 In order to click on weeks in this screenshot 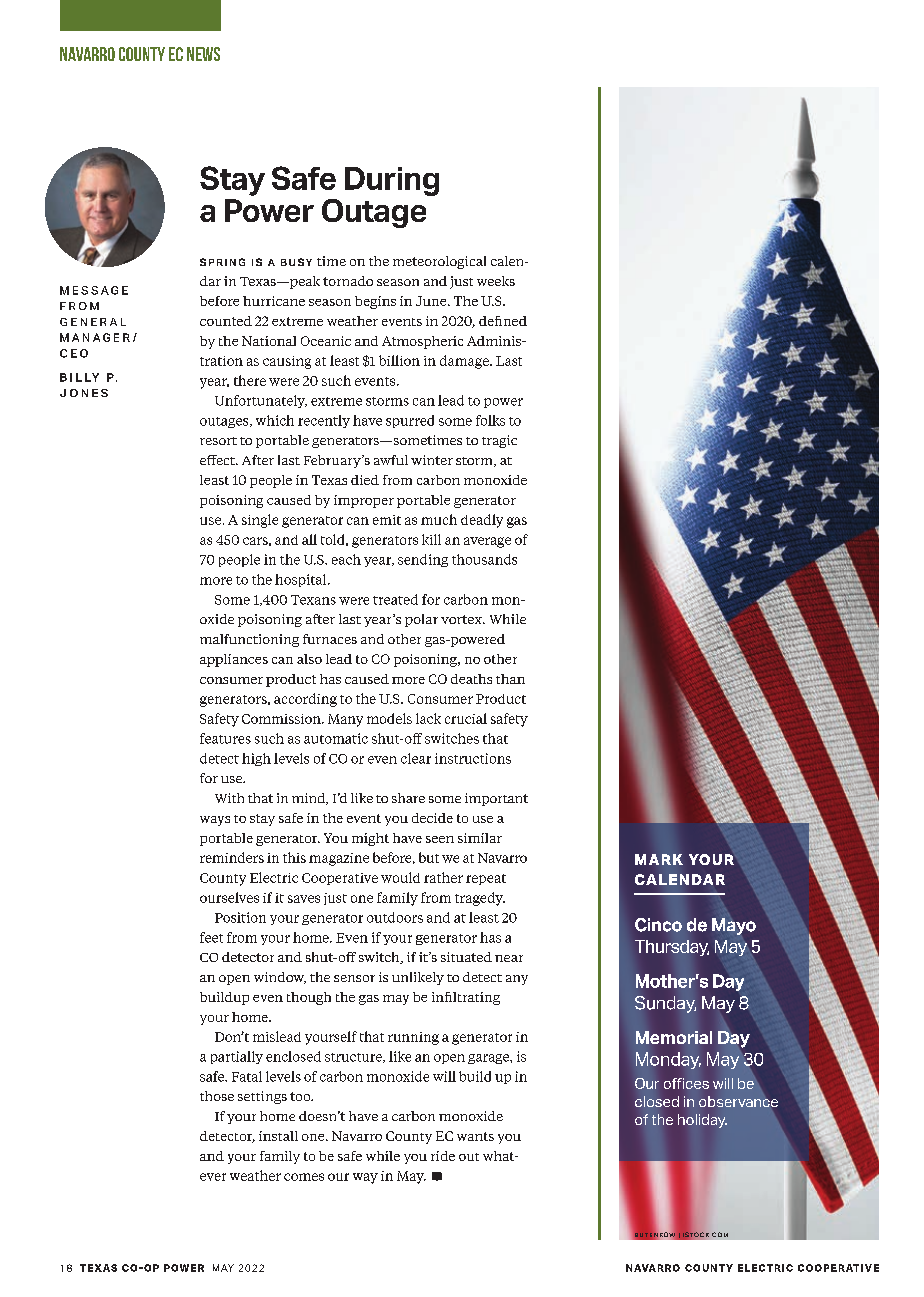, I will do `click(496, 281)`.
